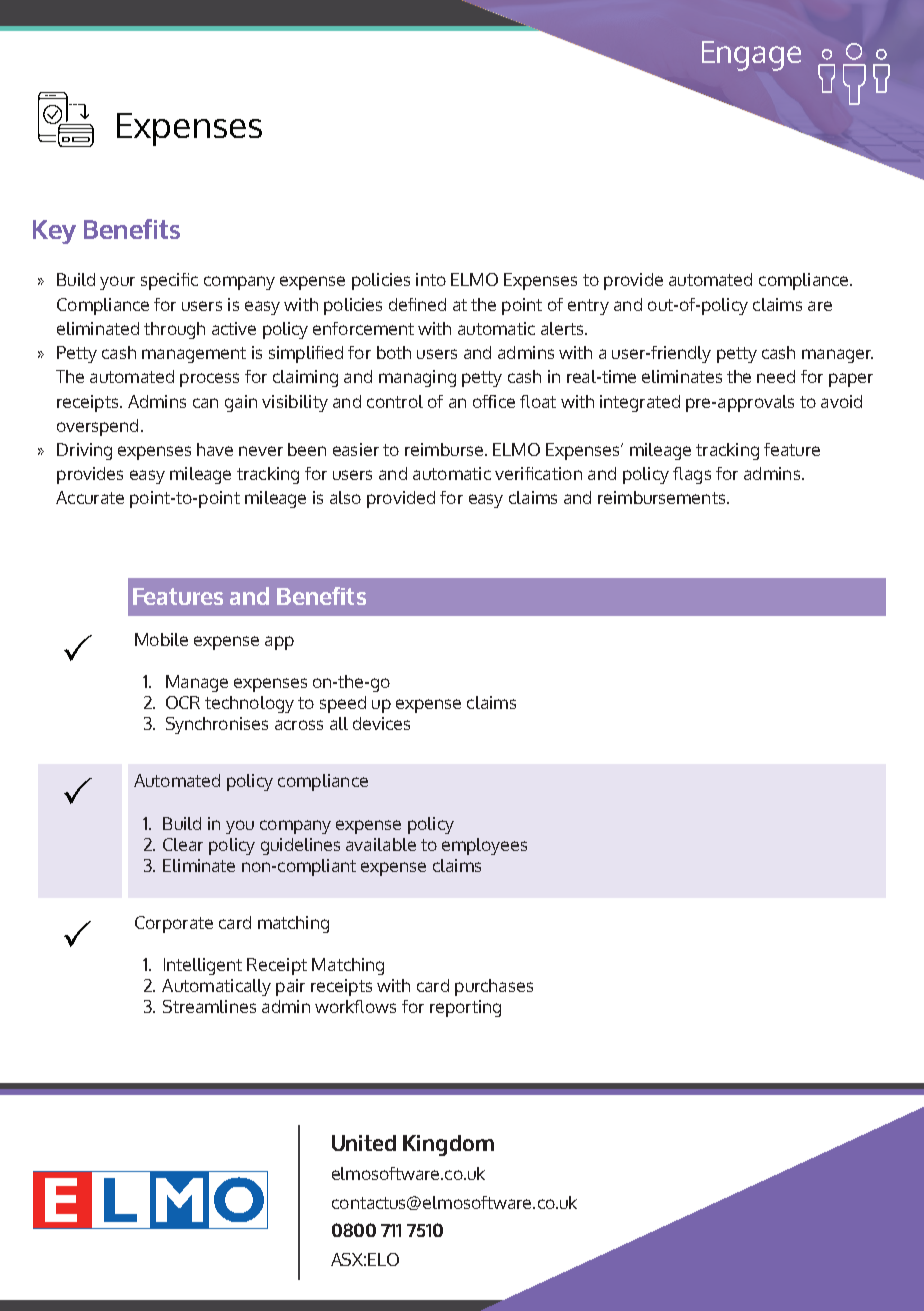 The image size is (924, 1311). What do you see at coordinates (54, 232) in the document?
I see `Key` at bounding box center [54, 232].
